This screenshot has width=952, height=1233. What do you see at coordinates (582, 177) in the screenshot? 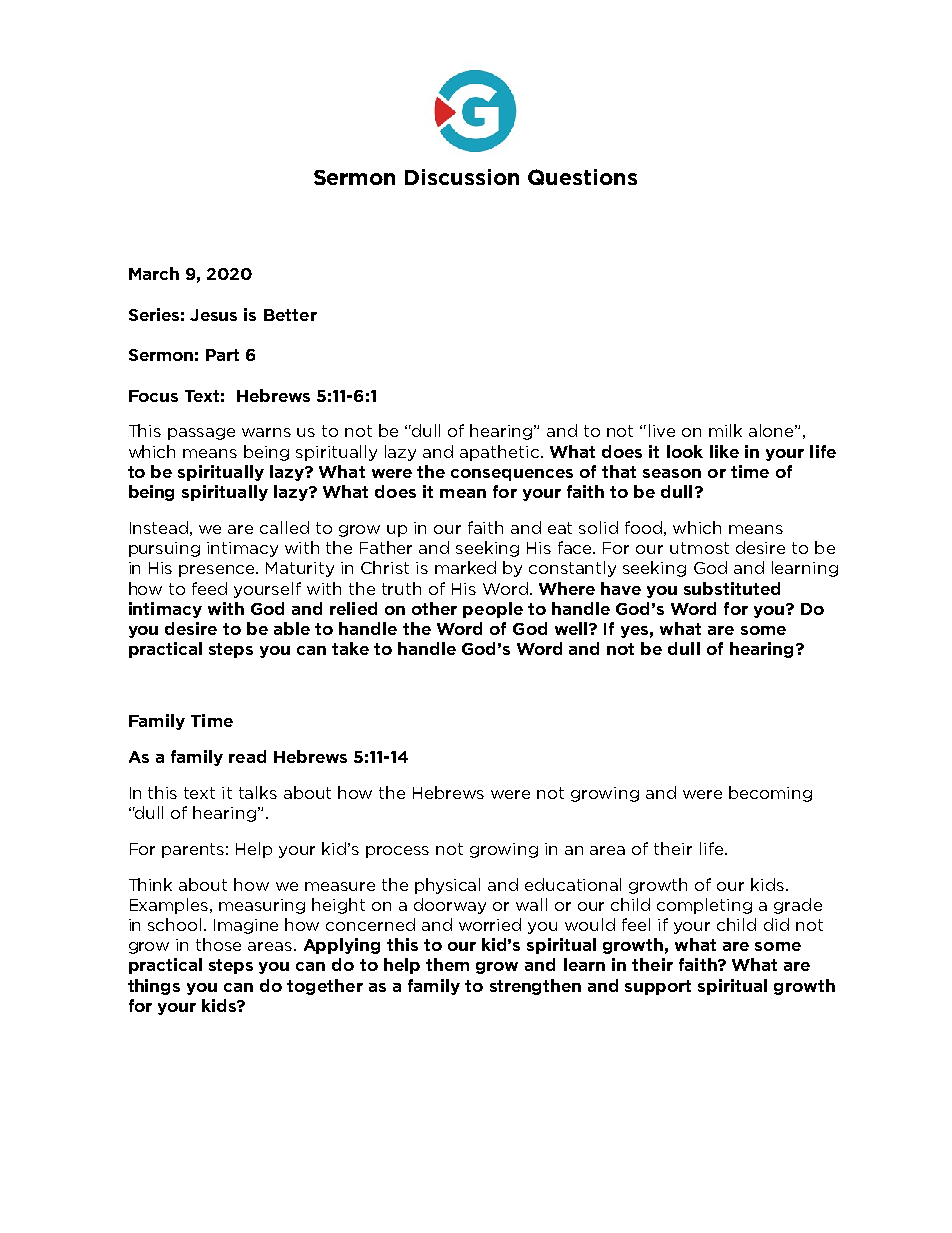
I see `Questions` at bounding box center [582, 177].
